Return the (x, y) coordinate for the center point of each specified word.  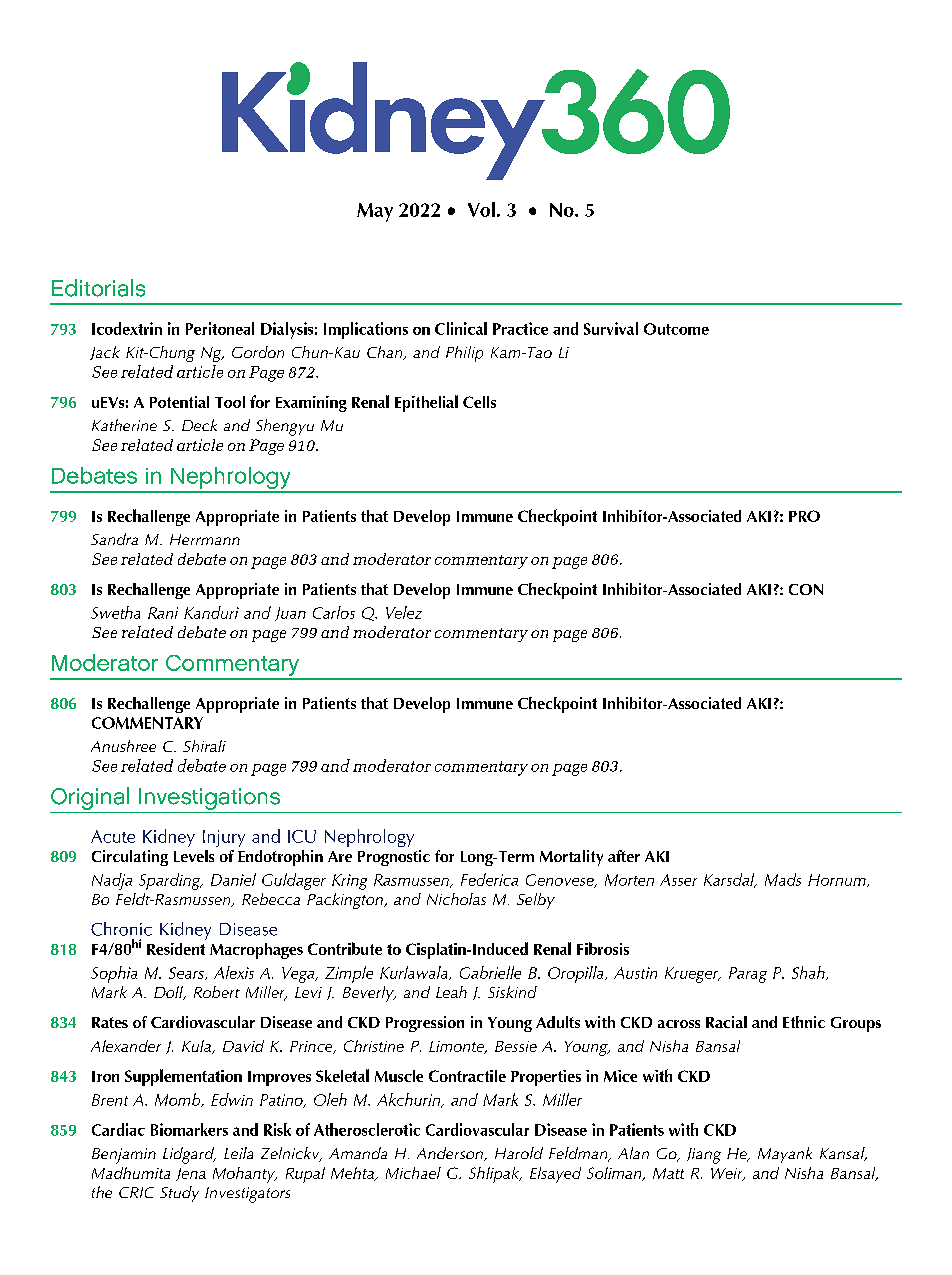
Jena (191, 1174)
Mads (783, 879)
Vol (481, 209)
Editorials (98, 288)
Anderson (451, 1154)
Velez (404, 612)
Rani (163, 613)
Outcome (676, 329)
